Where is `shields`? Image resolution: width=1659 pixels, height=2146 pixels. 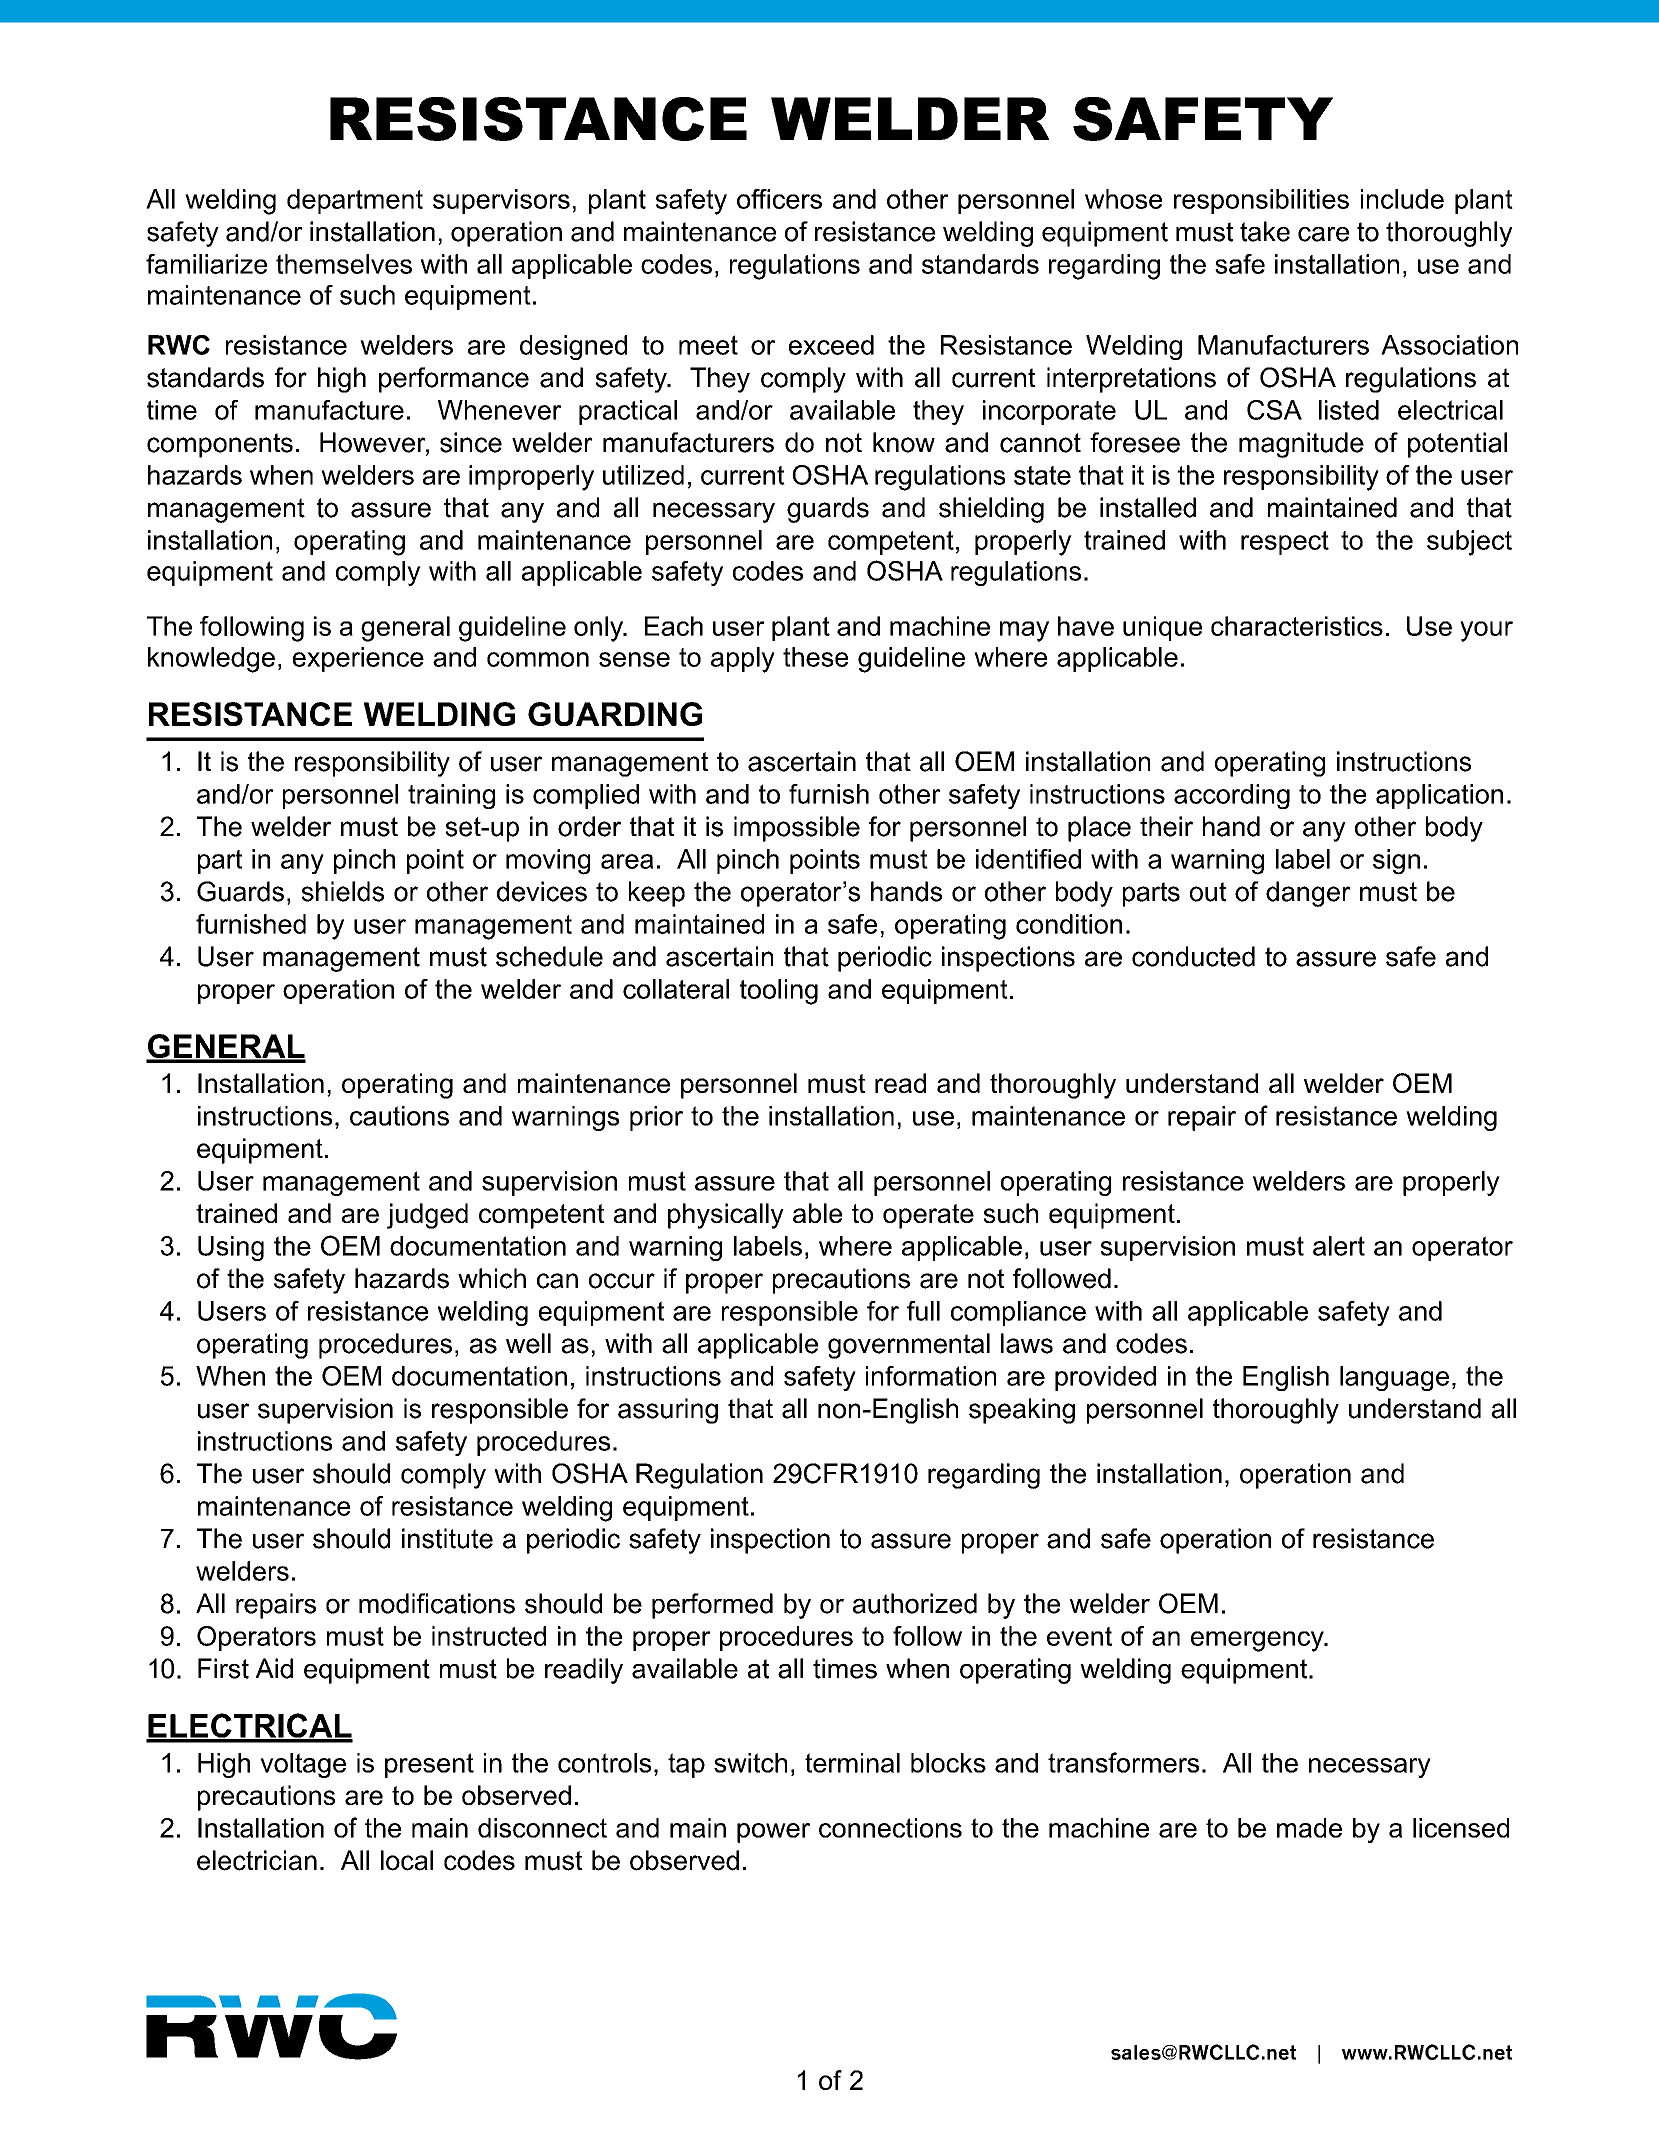
shields is located at coordinates (343, 891).
